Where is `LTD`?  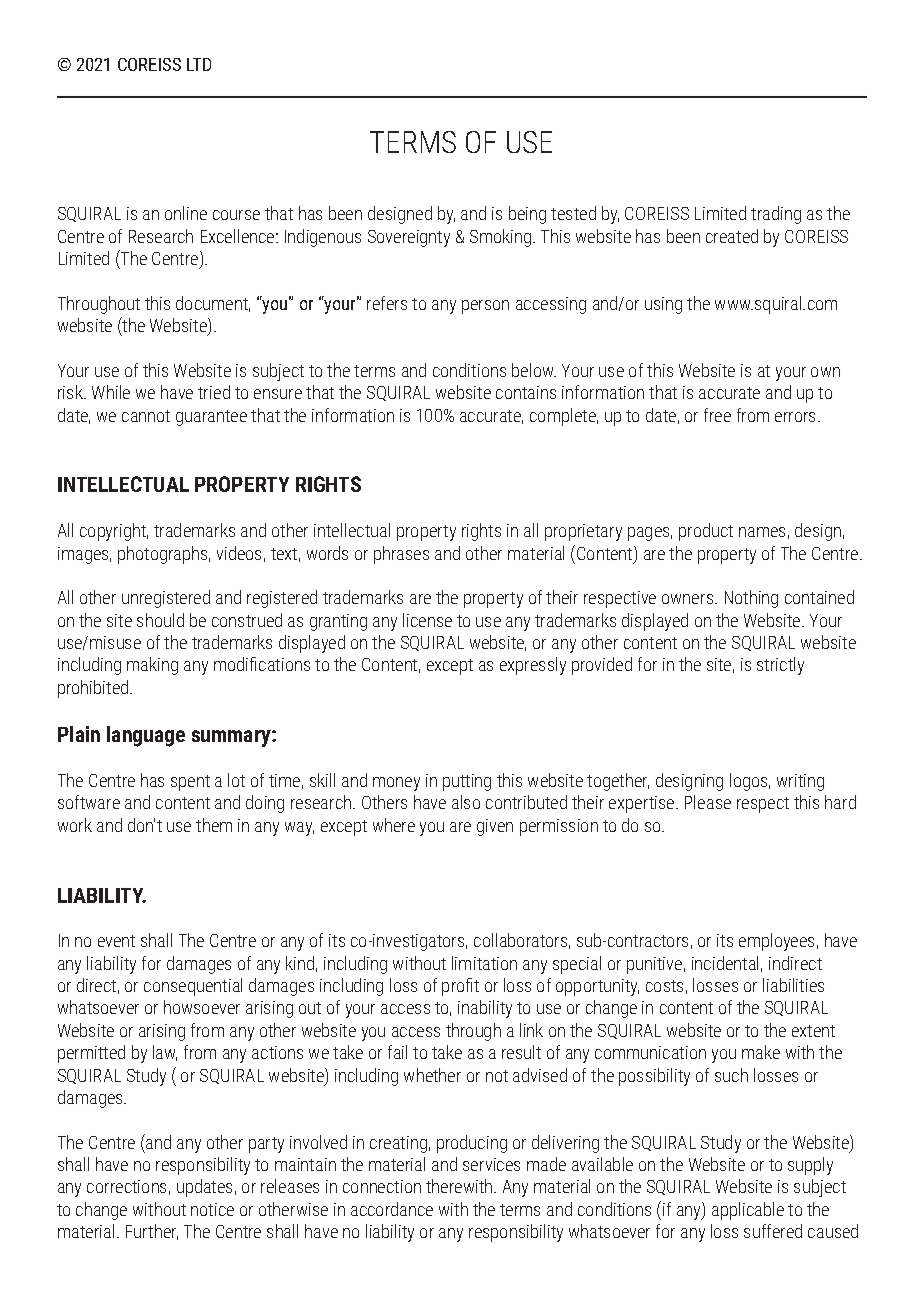 LTD is located at coordinates (199, 64).
